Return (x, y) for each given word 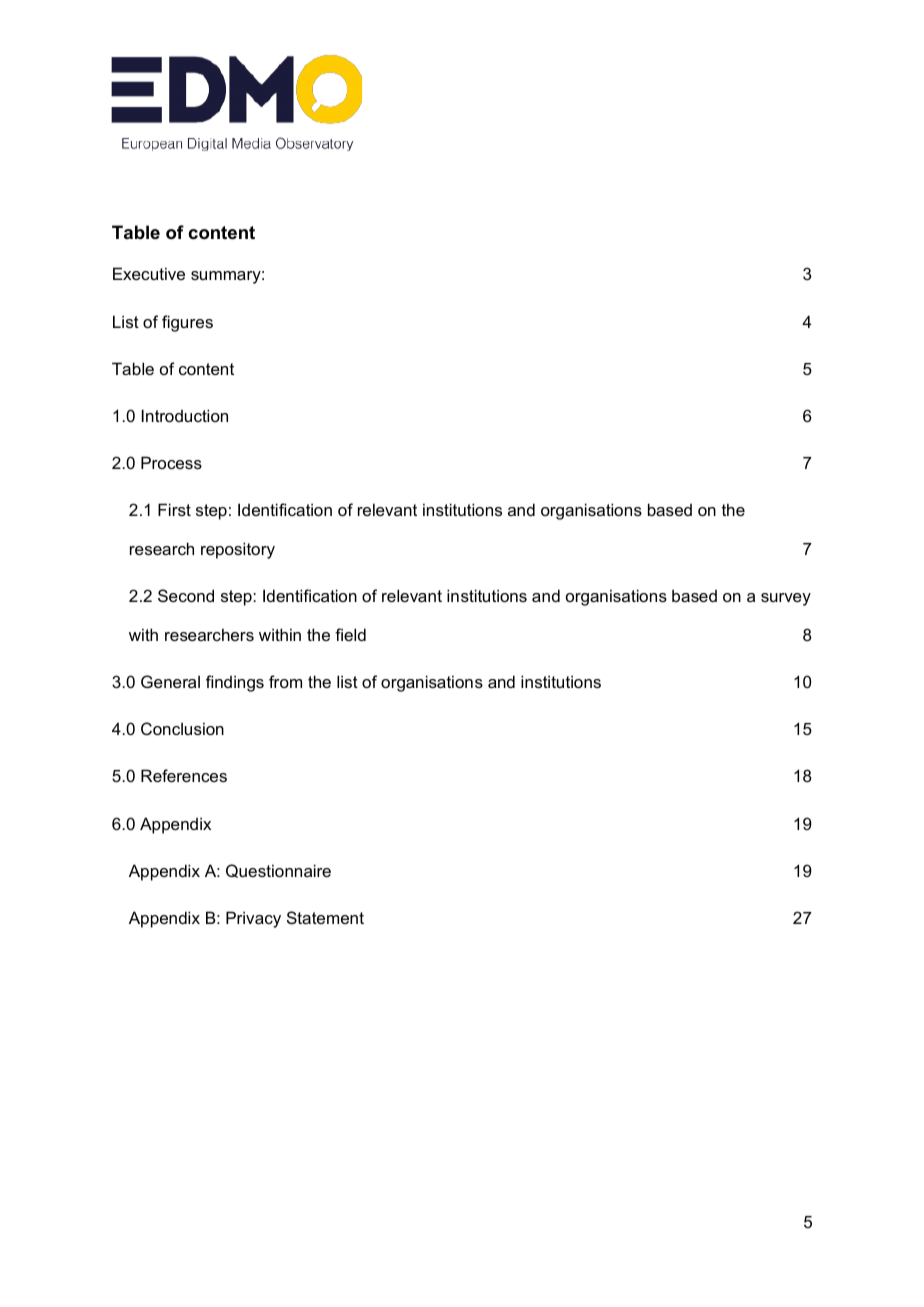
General (170, 681)
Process (171, 462)
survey (786, 599)
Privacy (253, 919)
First (174, 509)
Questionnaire (278, 871)
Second (186, 595)
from (285, 681)
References (184, 775)
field (350, 634)
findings (235, 683)
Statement (325, 917)
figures (187, 323)
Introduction (185, 415)
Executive (149, 273)
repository (238, 550)
